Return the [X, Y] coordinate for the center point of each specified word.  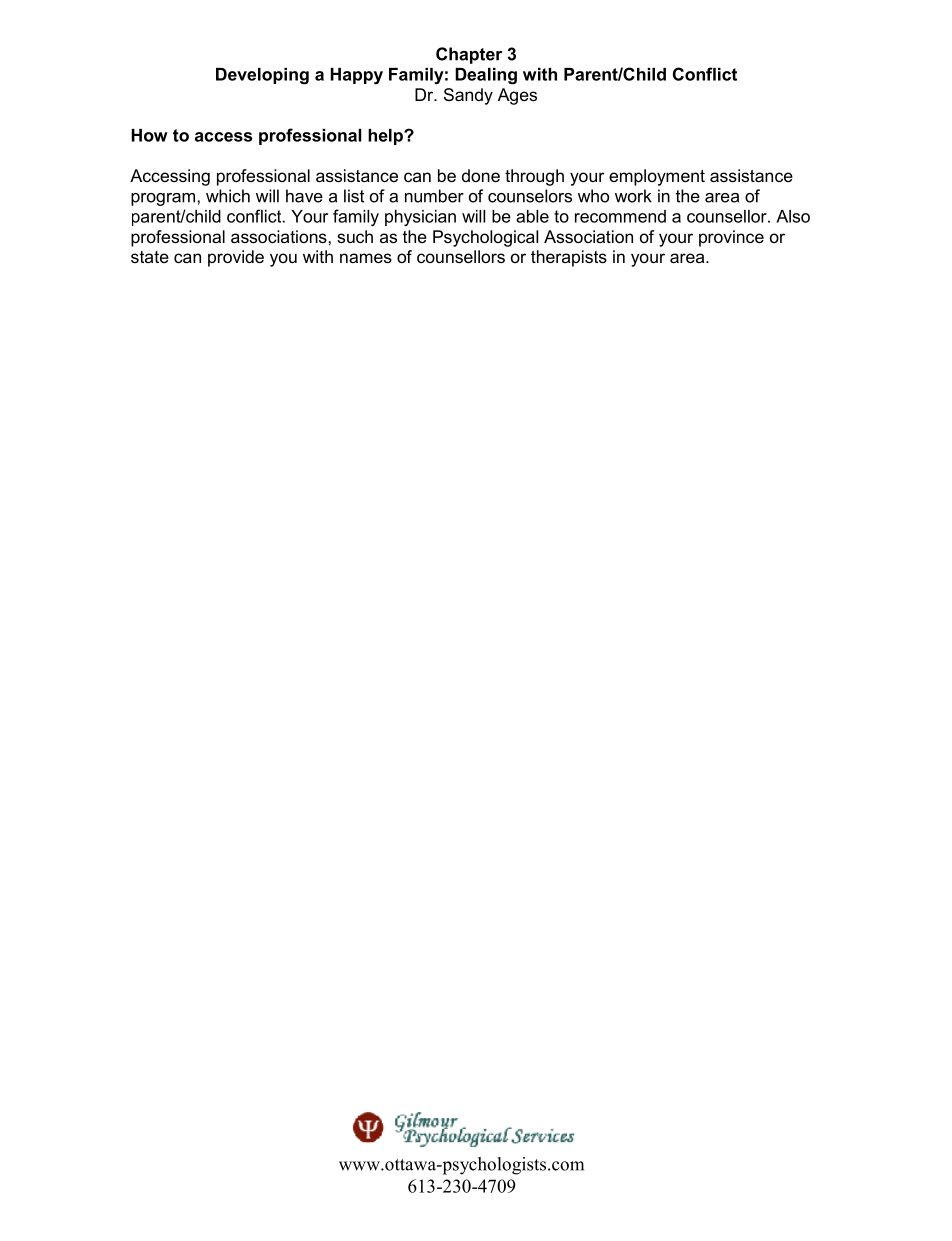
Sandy [468, 96]
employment [657, 177]
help [386, 137]
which [228, 196]
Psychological [485, 238]
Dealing [486, 76]
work [633, 196]
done [481, 175]
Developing [262, 76]
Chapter [469, 55]
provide [236, 258]
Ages [517, 96]
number [434, 196]
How [149, 135]
